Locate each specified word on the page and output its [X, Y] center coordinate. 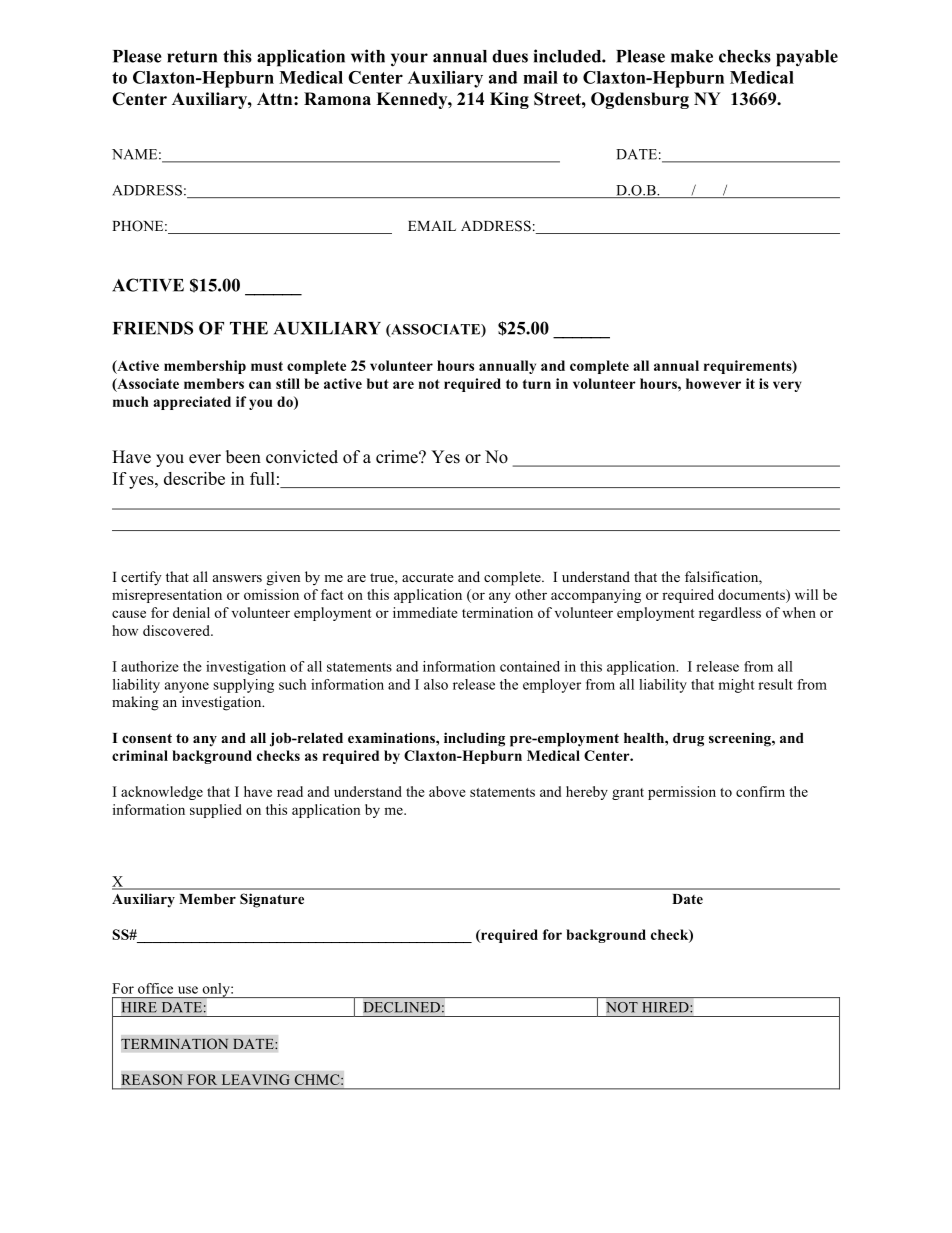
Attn [276, 98]
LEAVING [256, 1079]
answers [237, 578]
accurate [428, 577]
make [692, 56]
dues [510, 56]
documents [752, 594]
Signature [272, 900]
